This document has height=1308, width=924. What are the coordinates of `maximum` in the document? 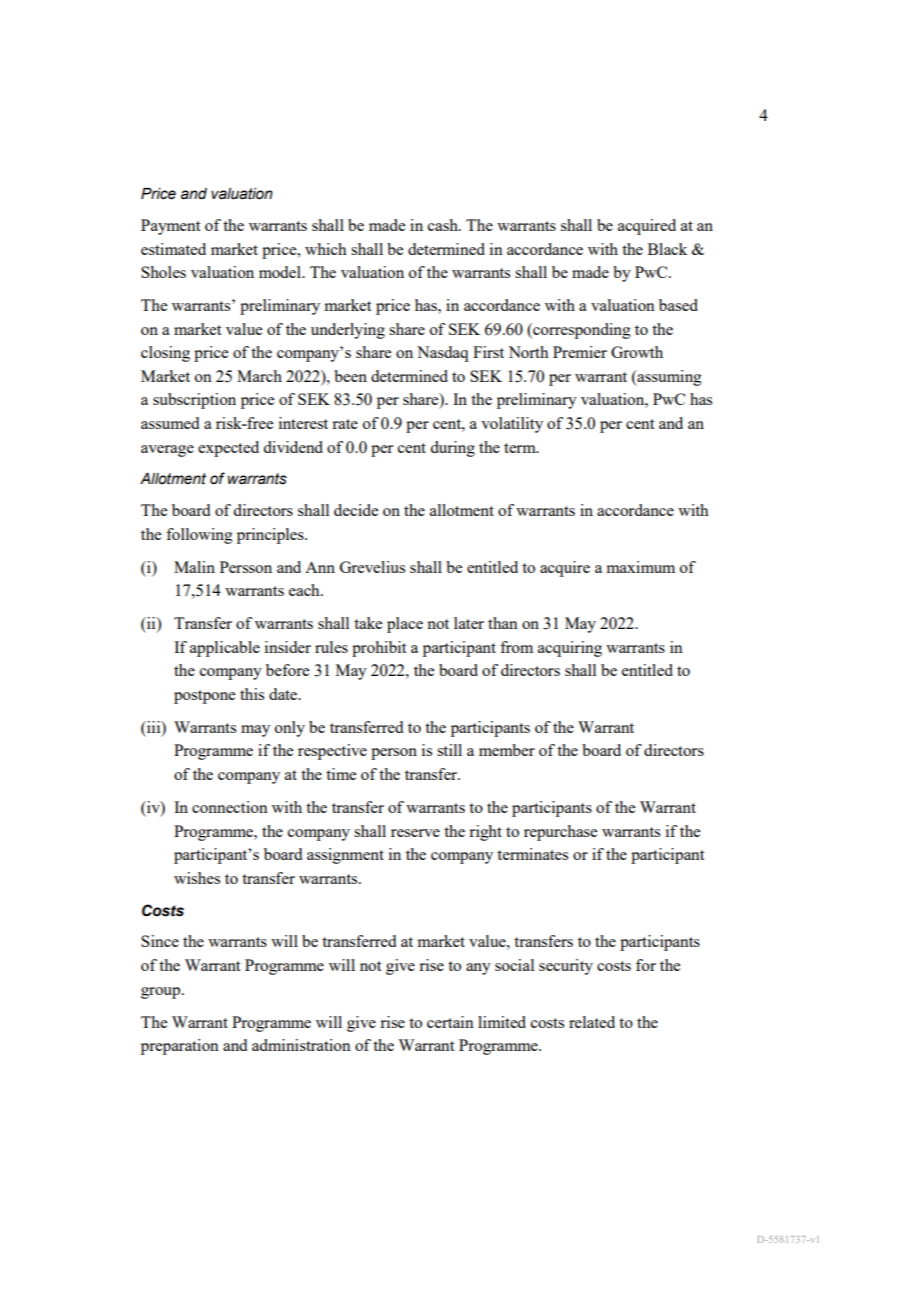 It's located at (641, 567).
